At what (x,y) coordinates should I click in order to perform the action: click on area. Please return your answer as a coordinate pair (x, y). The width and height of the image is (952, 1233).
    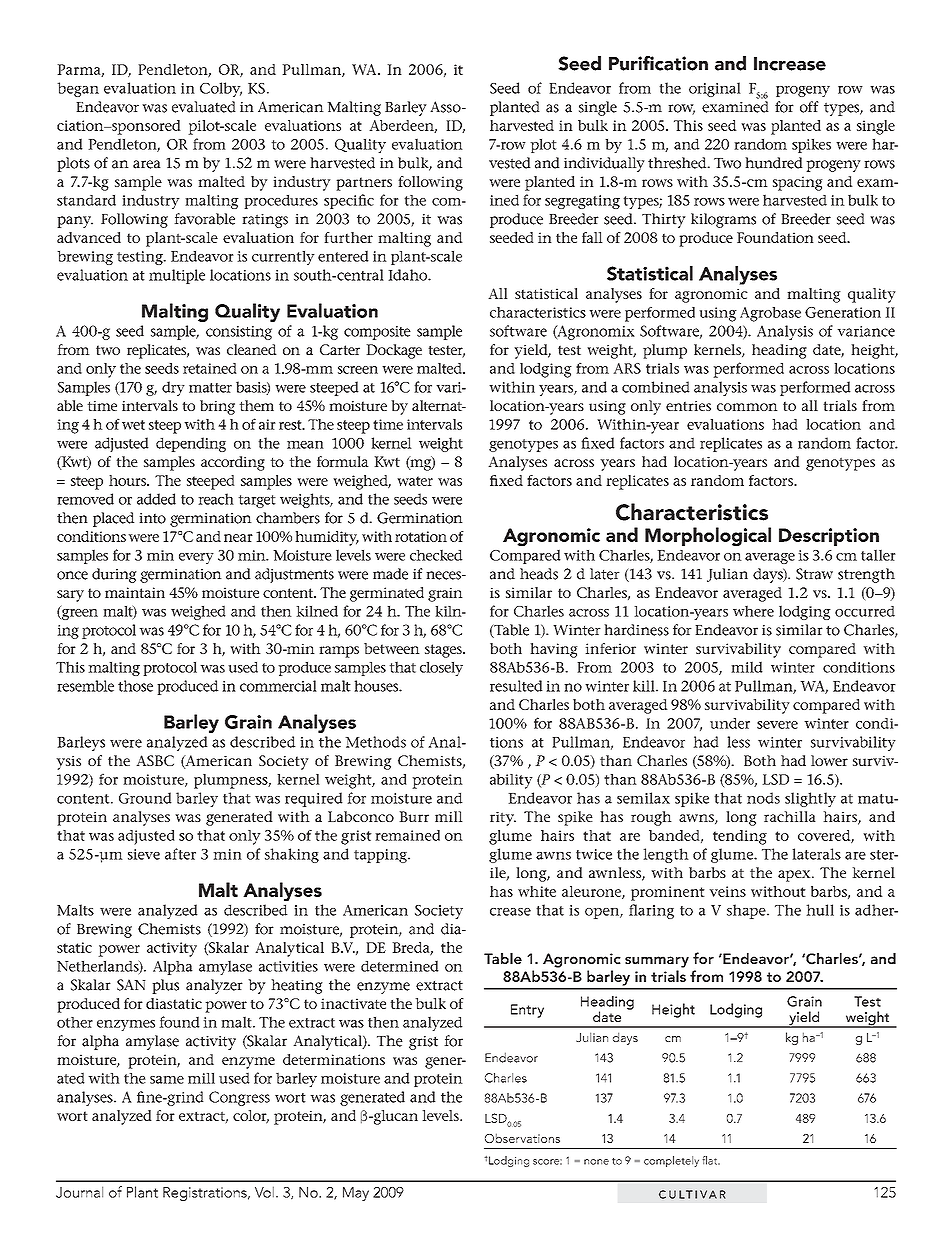
    Looking at the image, I should click on (147, 164).
